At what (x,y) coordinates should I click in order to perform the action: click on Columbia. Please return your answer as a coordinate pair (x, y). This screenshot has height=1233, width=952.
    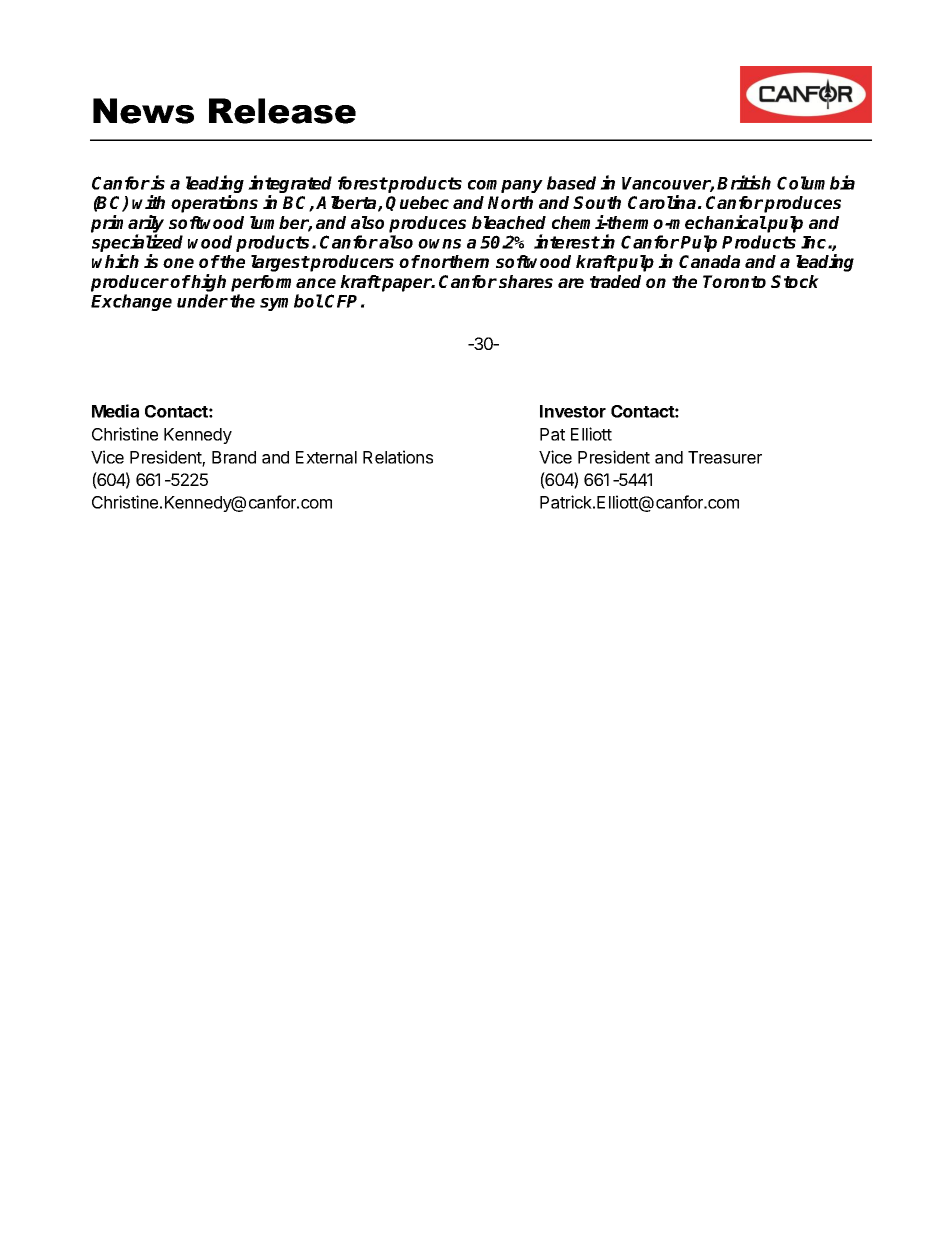
    Looking at the image, I should click on (816, 182).
